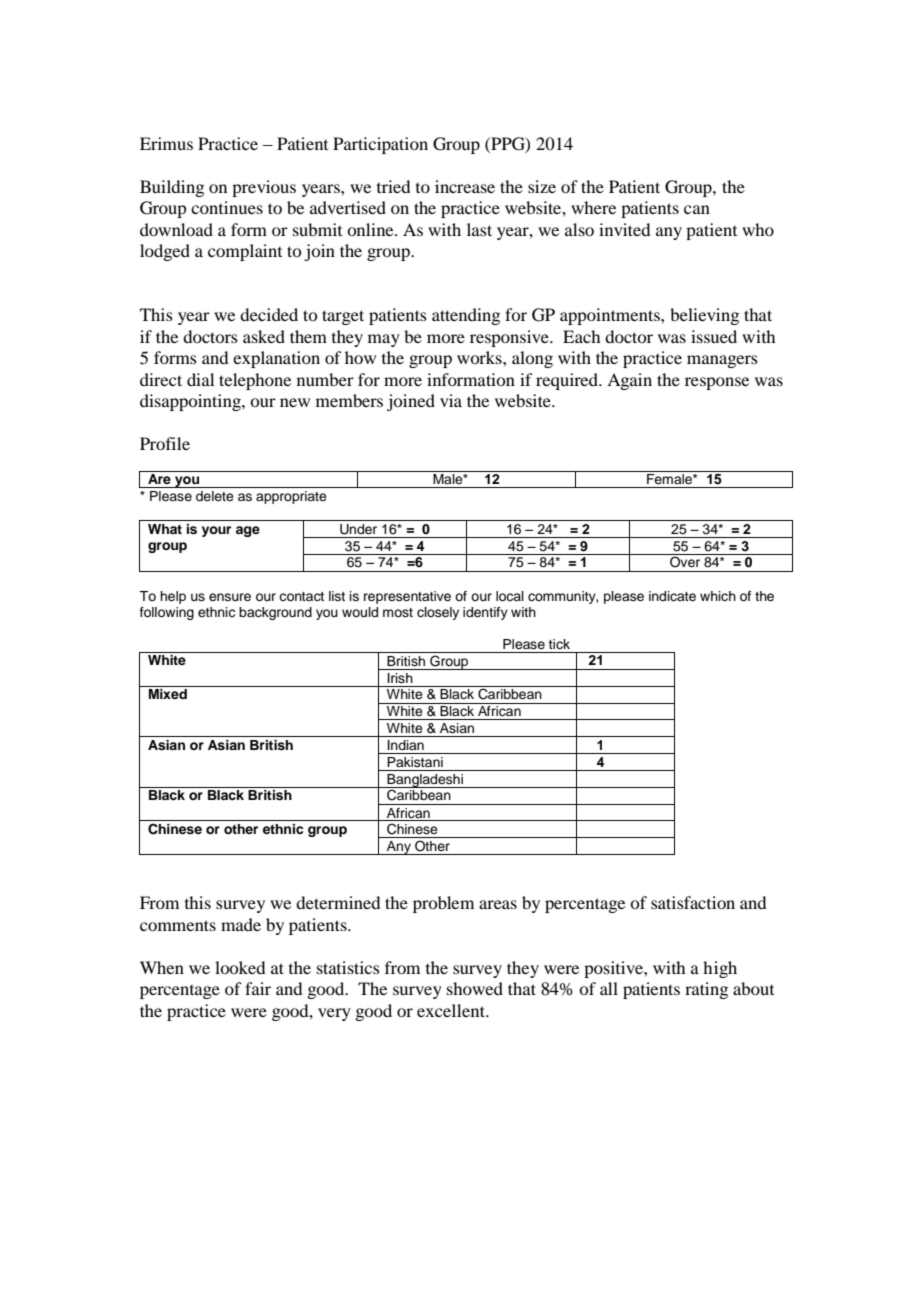 Image resolution: width=924 pixels, height=1307 pixels. I want to click on ensure, so click(230, 597).
